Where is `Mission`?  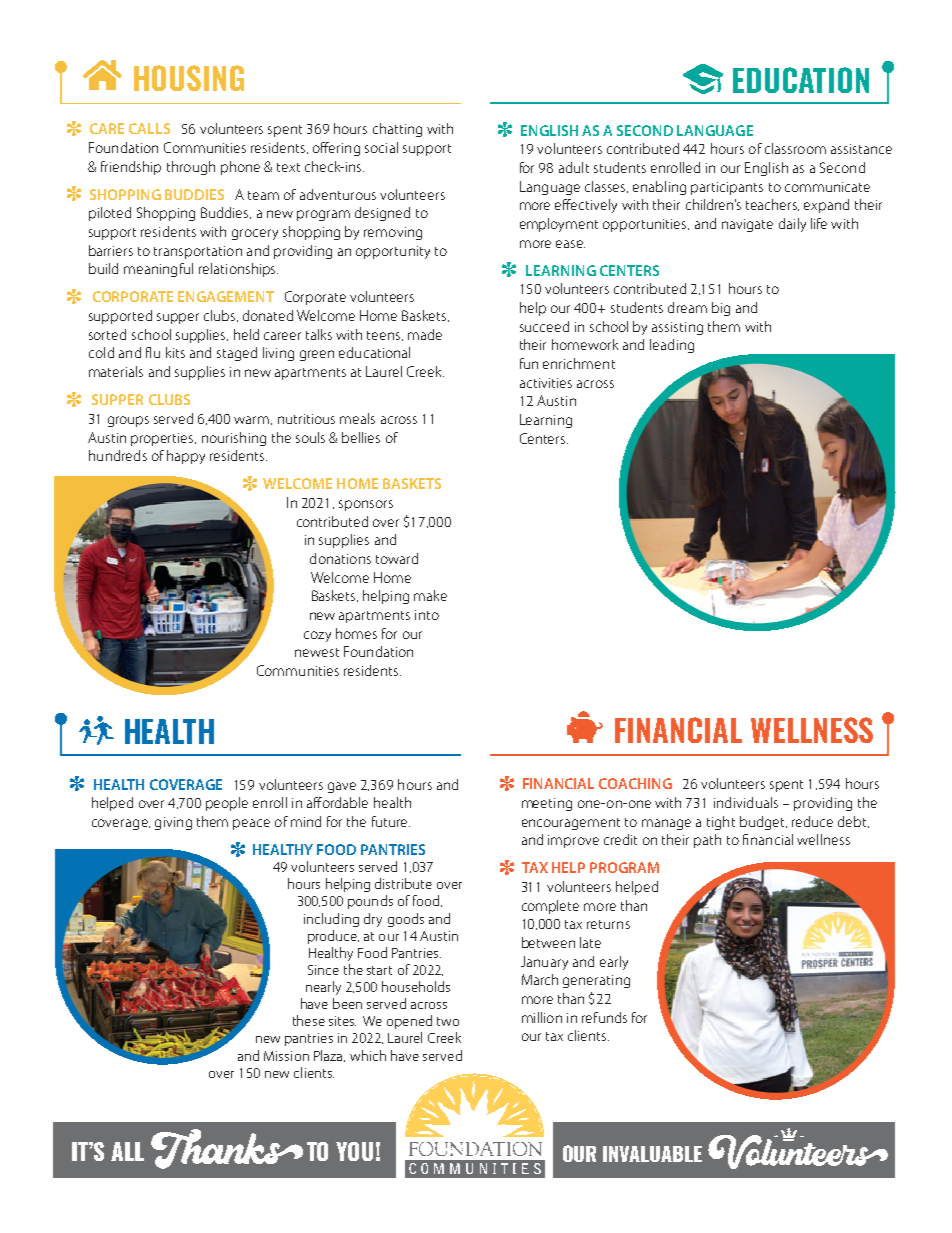
Mission is located at coordinates (286, 1056).
